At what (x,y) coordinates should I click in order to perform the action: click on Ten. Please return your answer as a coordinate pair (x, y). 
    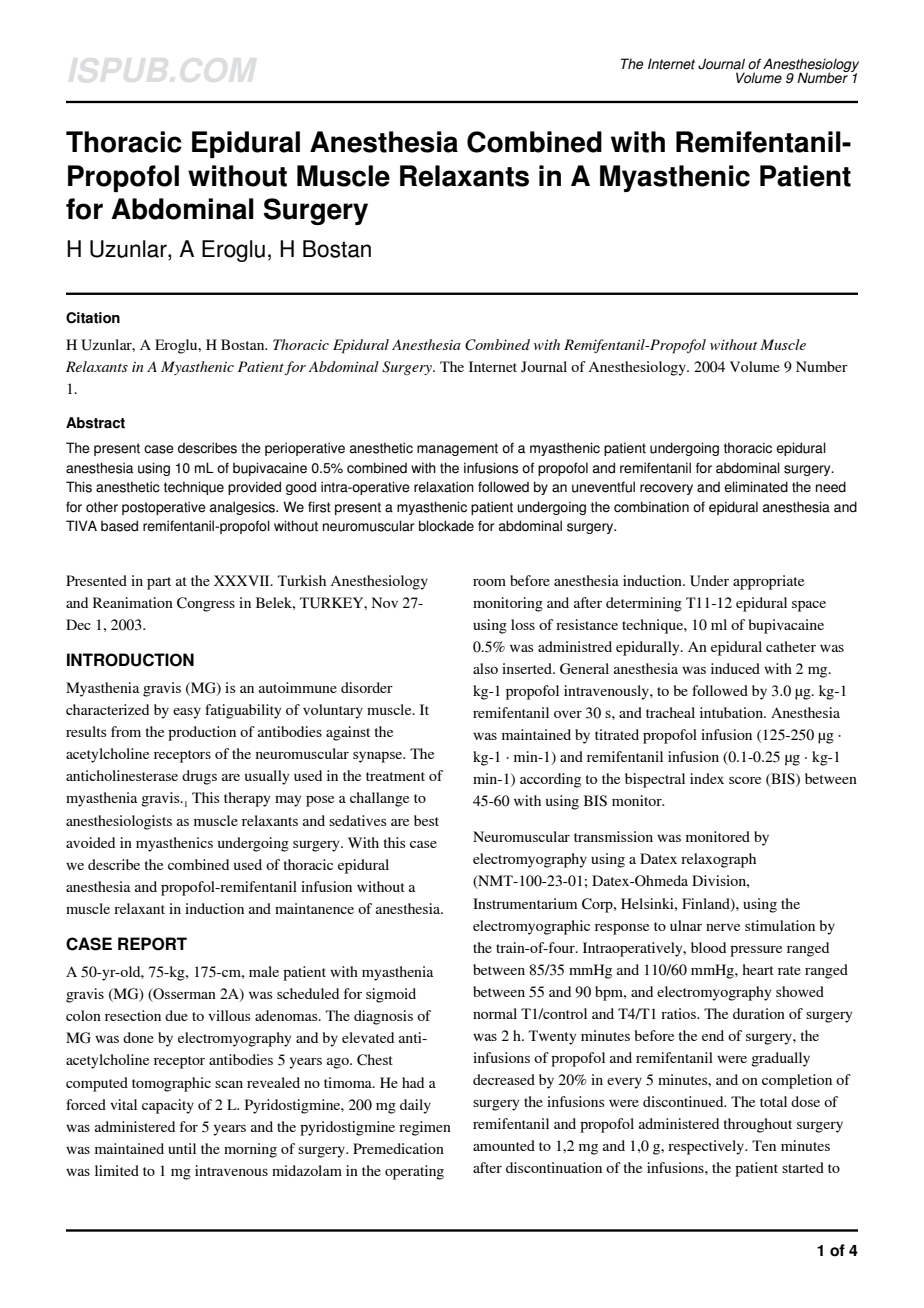
    Looking at the image, I should click on (764, 1145).
